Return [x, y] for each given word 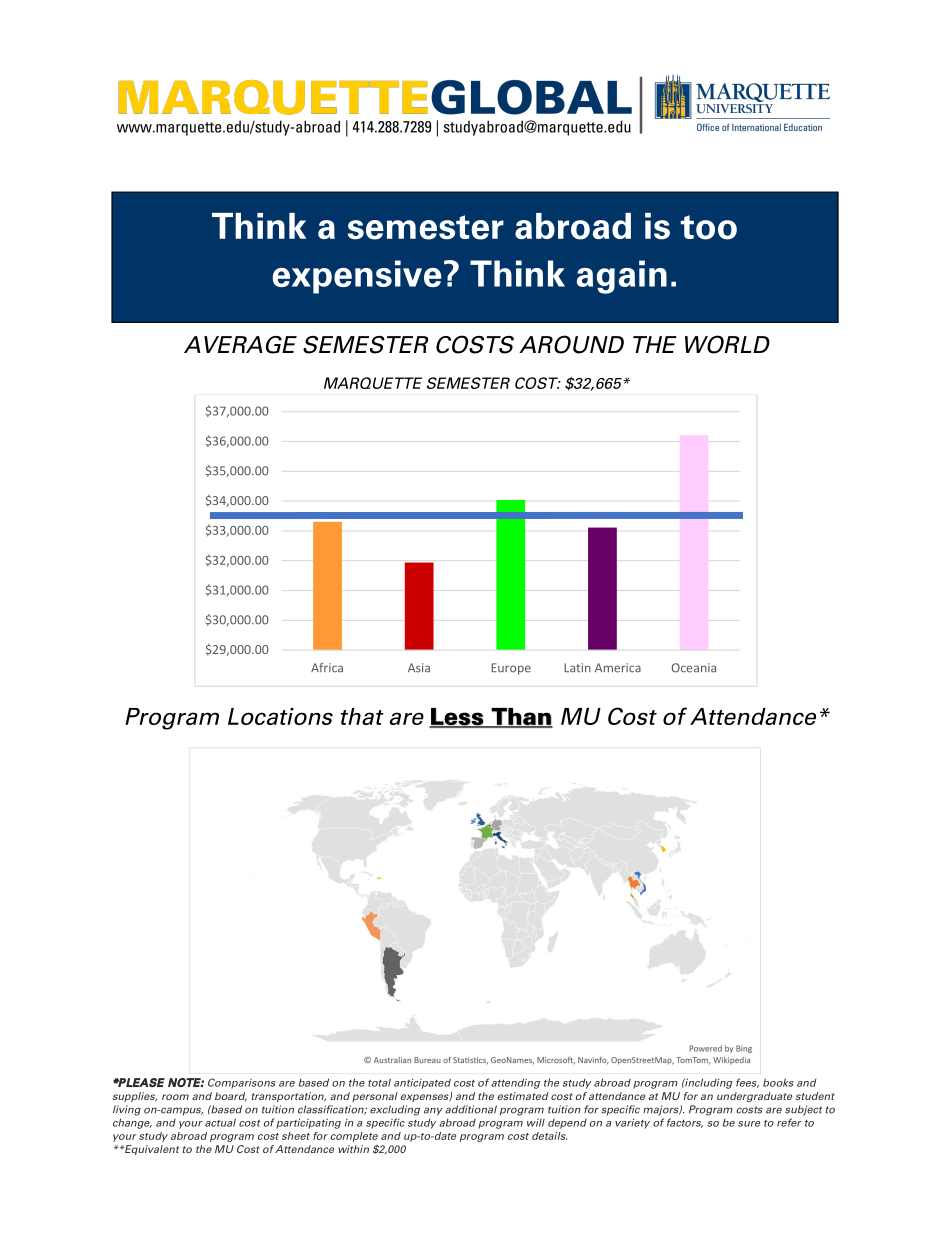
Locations [280, 716]
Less [457, 717]
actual [220, 1122]
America [618, 668]
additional [471, 1109]
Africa [327, 668]
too [709, 227]
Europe [511, 669]
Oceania [694, 668]
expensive [357, 277]
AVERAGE [240, 345]
